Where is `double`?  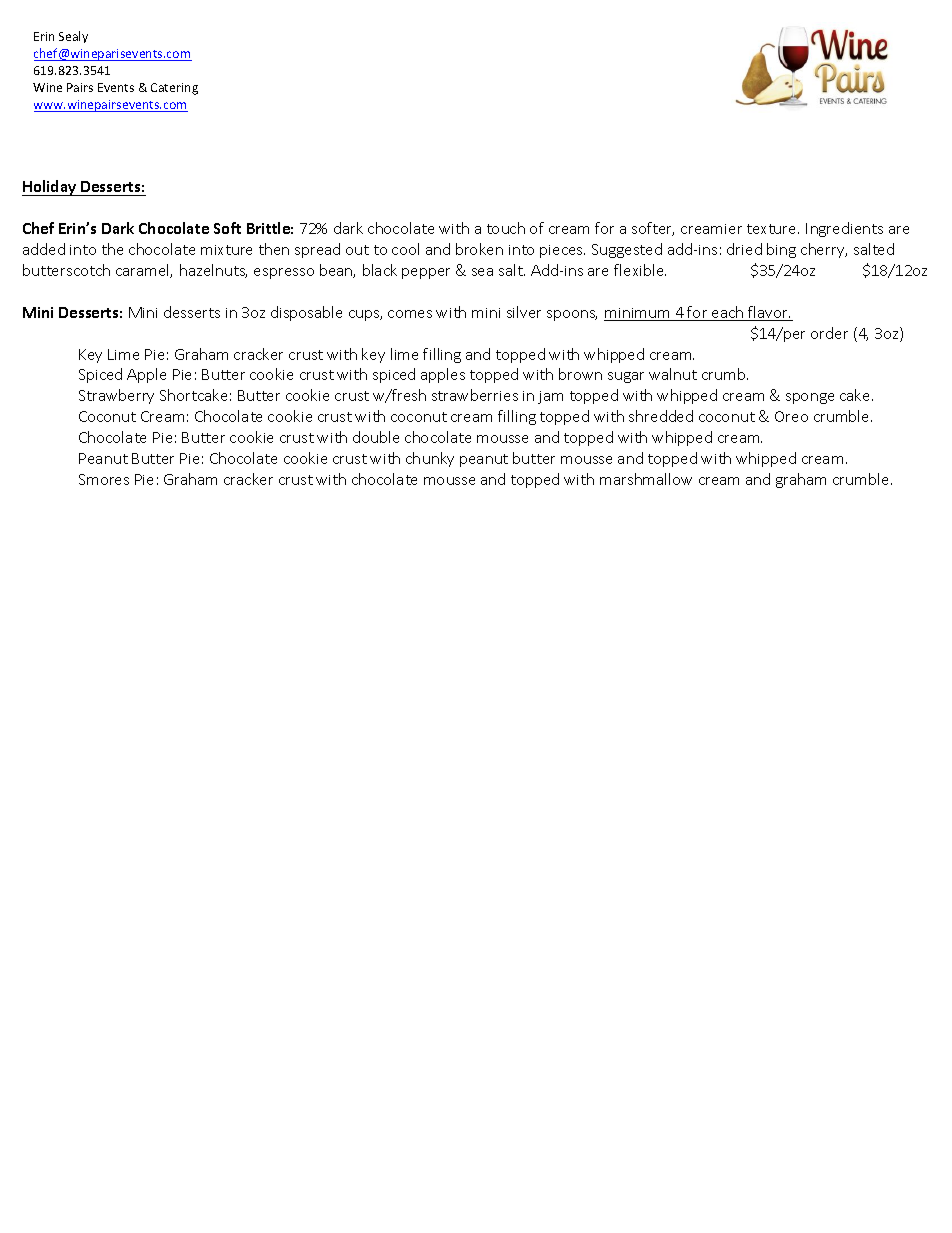
double is located at coordinates (376, 437).
